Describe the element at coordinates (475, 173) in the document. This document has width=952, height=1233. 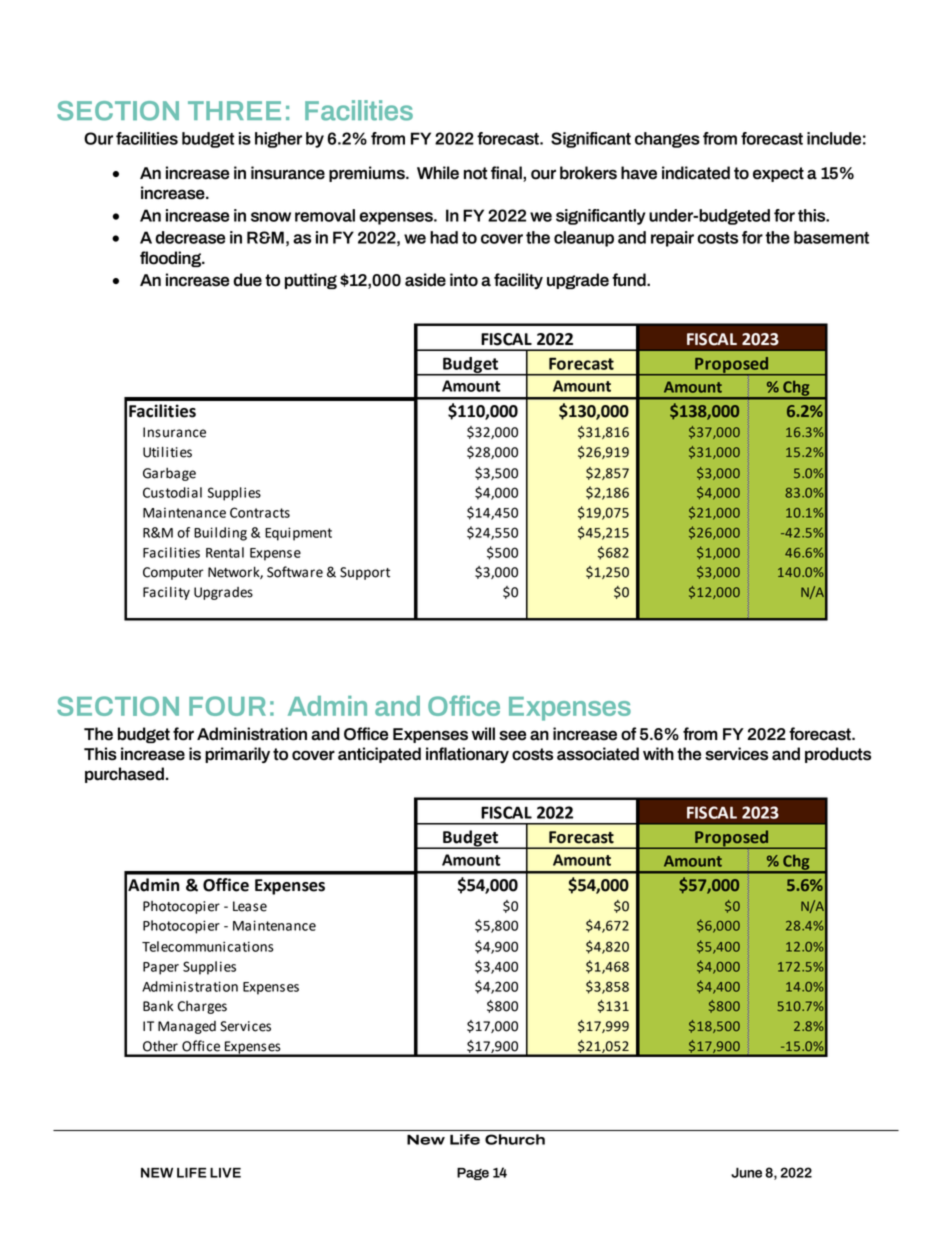
I see `not` at that location.
